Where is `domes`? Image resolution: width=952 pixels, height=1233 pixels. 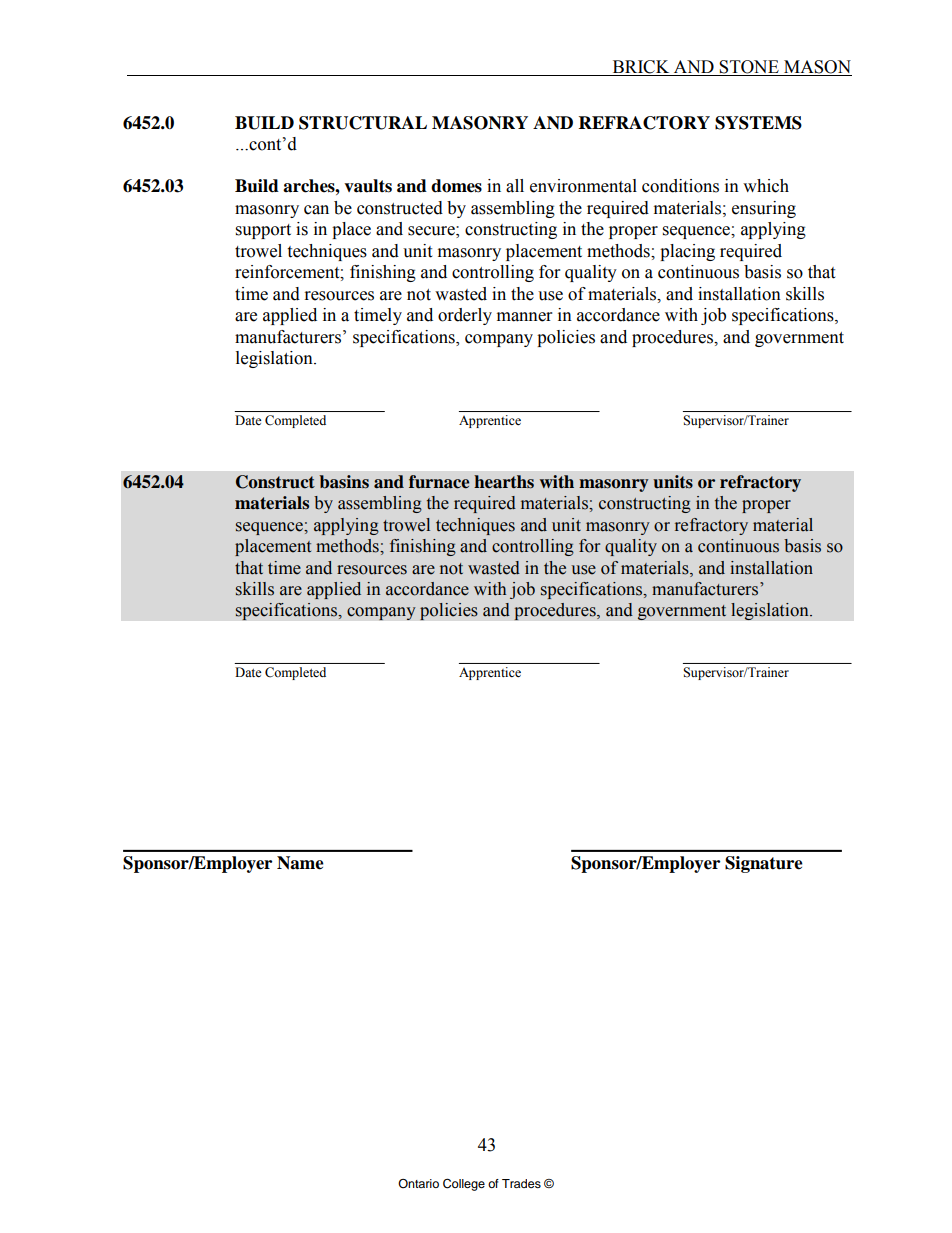 domes is located at coordinates (456, 186).
